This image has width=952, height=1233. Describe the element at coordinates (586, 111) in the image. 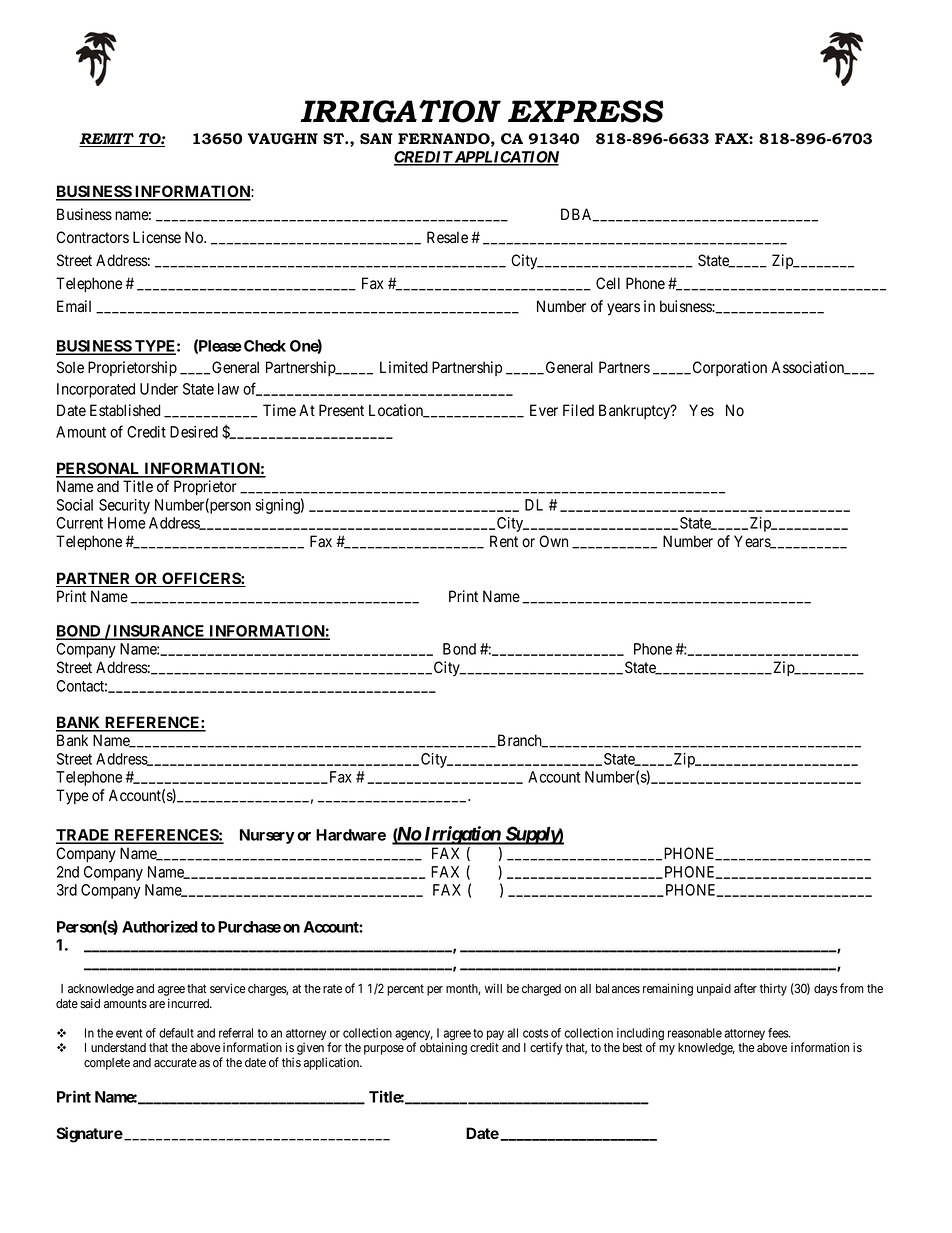

I see `EXPRESS` at that location.
